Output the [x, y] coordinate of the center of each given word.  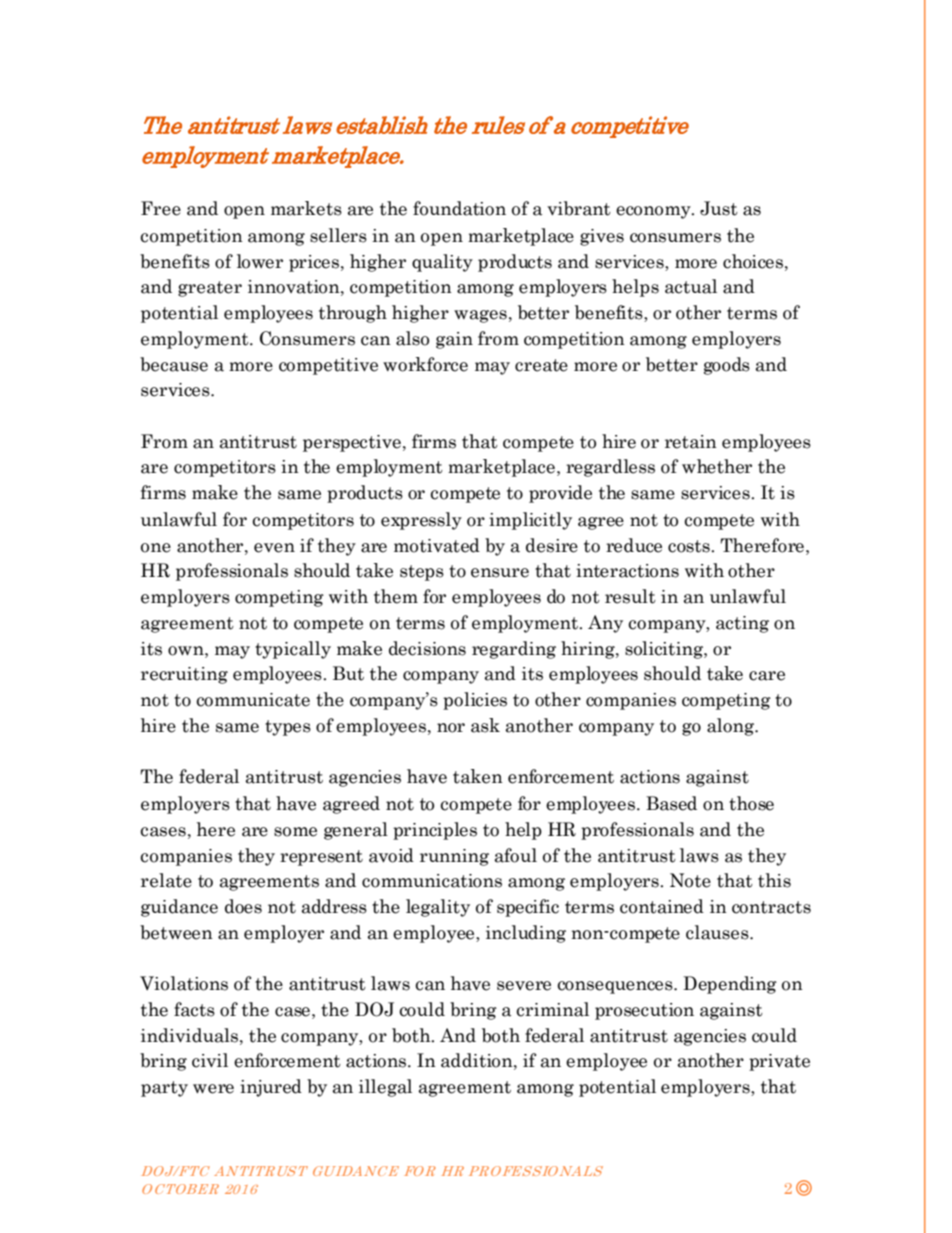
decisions [427, 648]
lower [260, 261]
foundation [459, 208]
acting [742, 624]
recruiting [184, 675]
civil [210, 1060]
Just [719, 208]
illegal [385, 1088]
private [779, 1062]
